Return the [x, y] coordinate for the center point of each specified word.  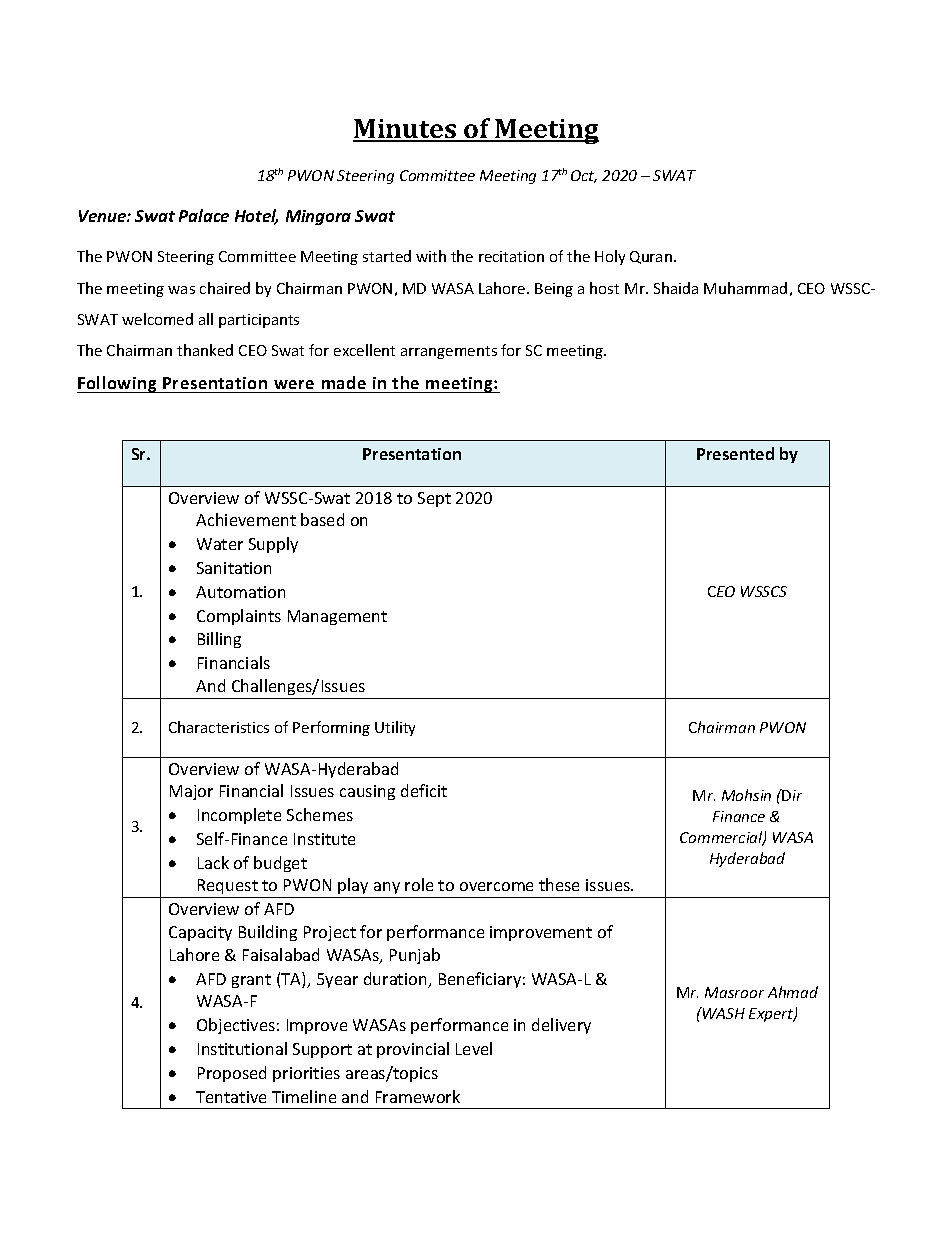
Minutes [406, 130]
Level [474, 1048]
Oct [584, 176]
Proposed [232, 1074]
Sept [434, 499]
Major [191, 792]
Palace [204, 215]
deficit [424, 790]
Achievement [246, 519]
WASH [723, 1013]
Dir [791, 795]
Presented [735, 453]
